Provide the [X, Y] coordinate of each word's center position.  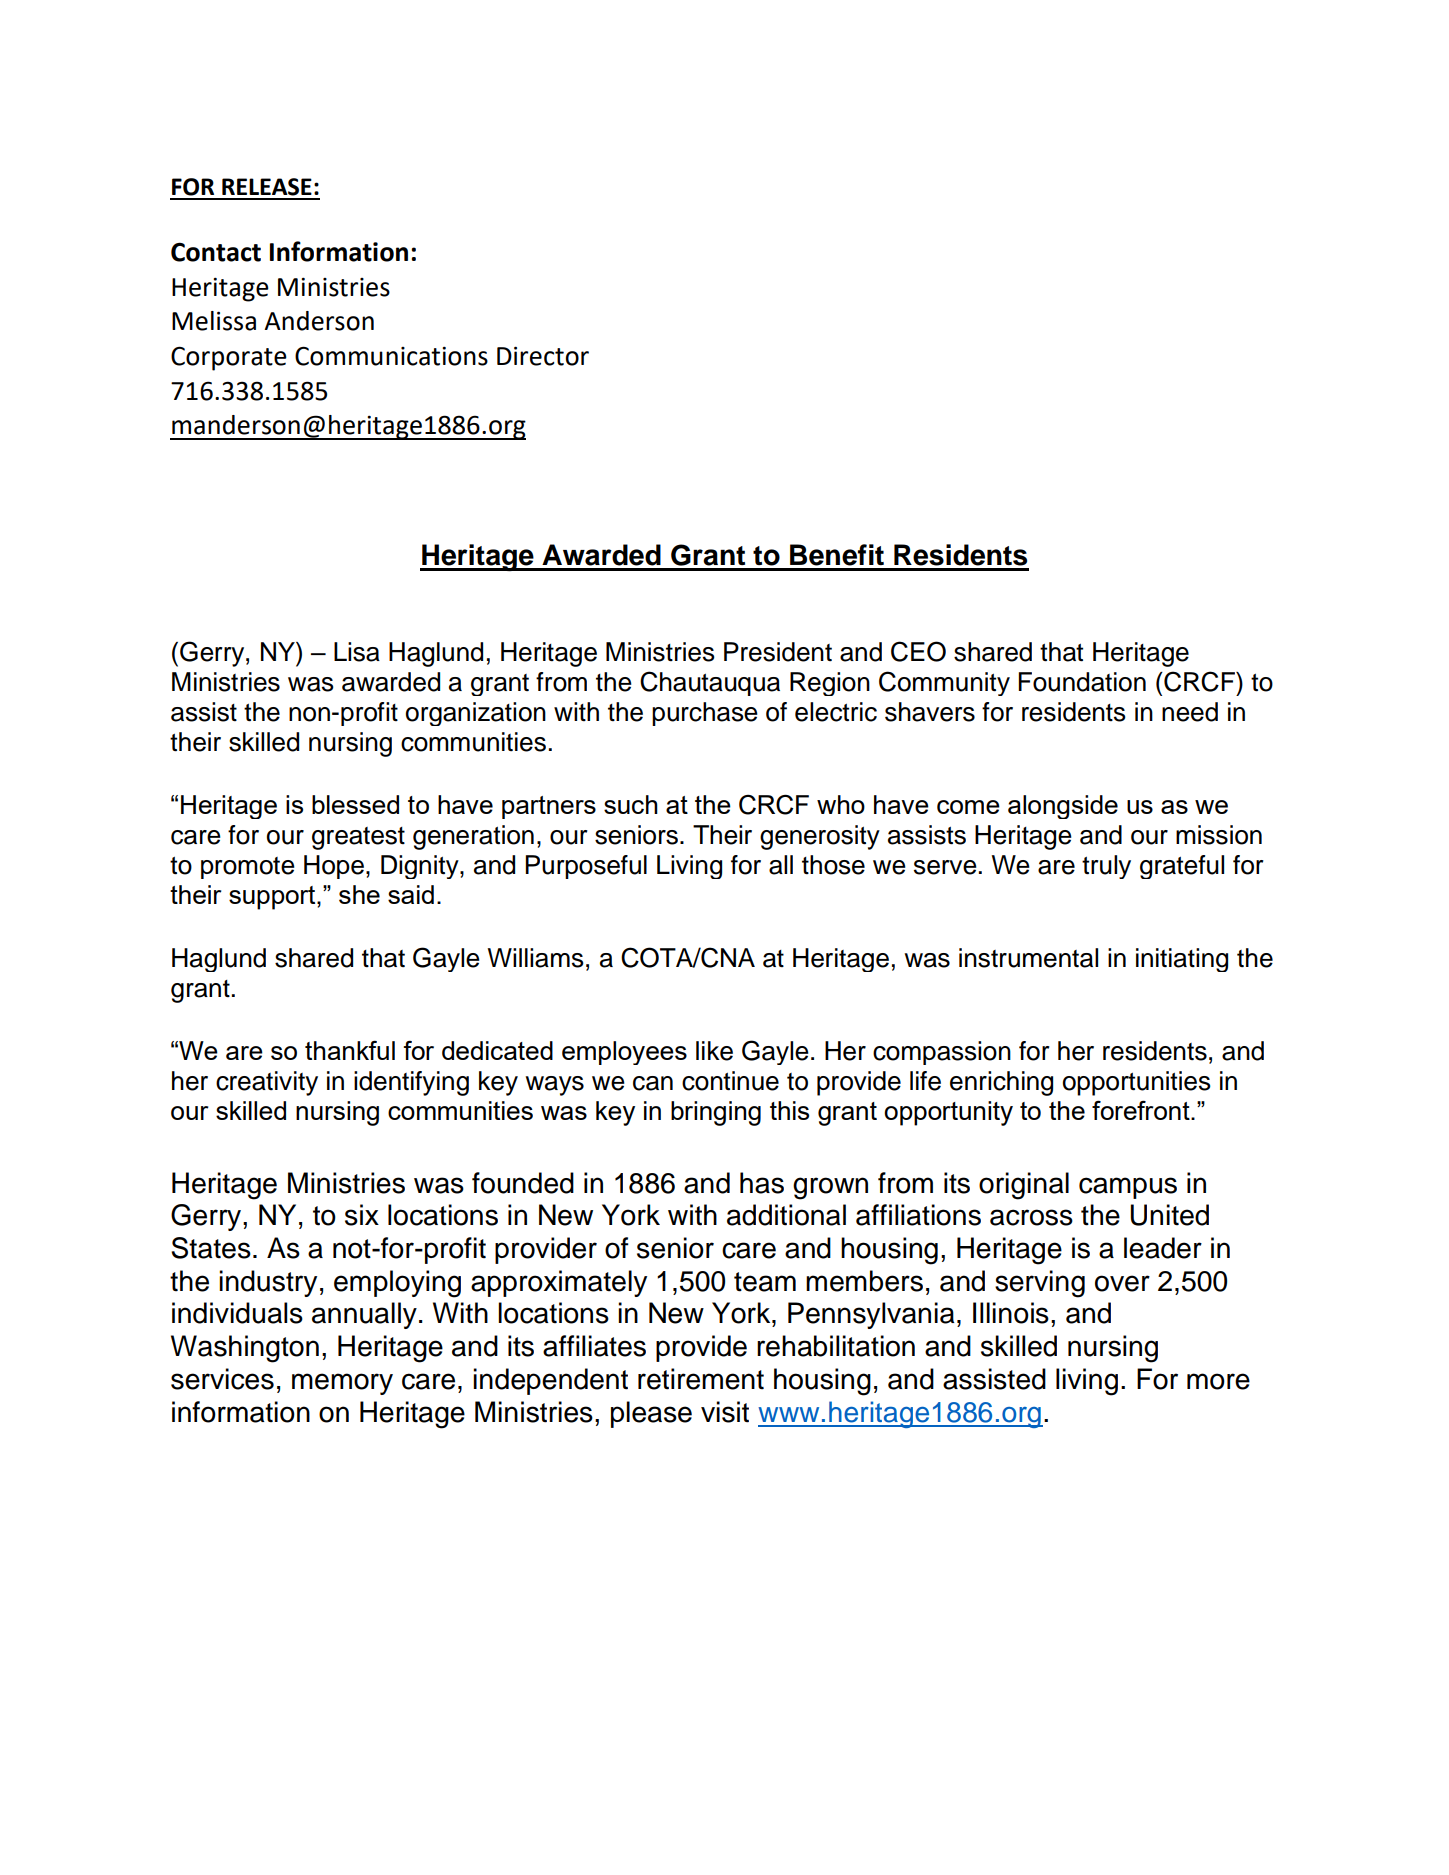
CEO [918, 651]
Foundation [1082, 682]
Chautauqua [710, 683]
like [714, 1051]
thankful [350, 1050]
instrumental [1028, 958]
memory [342, 1384]
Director [543, 356]
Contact [216, 252]
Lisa [357, 652]
